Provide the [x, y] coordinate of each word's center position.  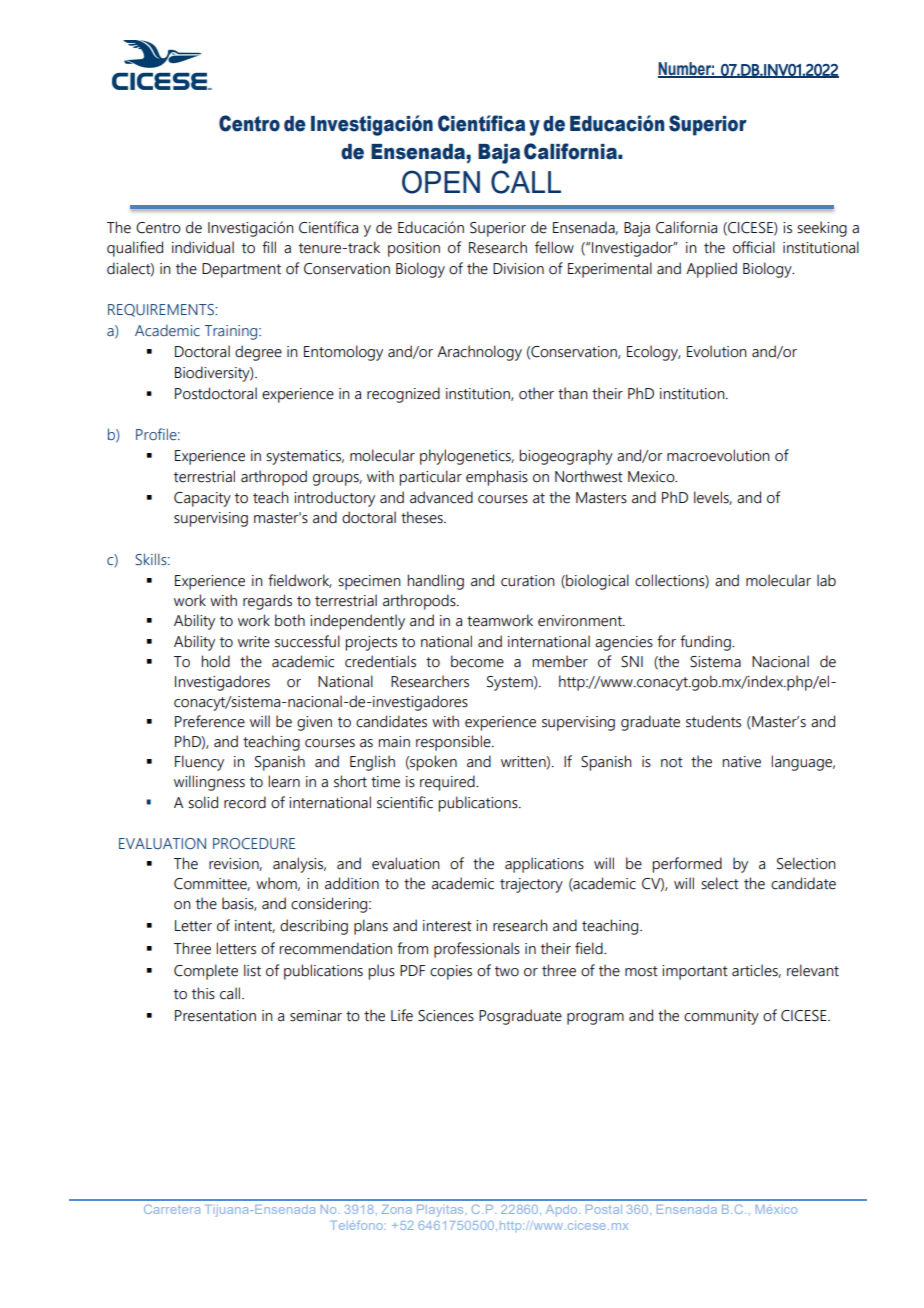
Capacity [202, 499]
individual [203, 247]
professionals [477, 950]
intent [255, 926]
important [695, 972]
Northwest [589, 476]
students [713, 721]
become [477, 661]
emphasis [497, 478]
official [754, 247]
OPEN [441, 182]
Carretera [172, 1209]
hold [215, 661]
